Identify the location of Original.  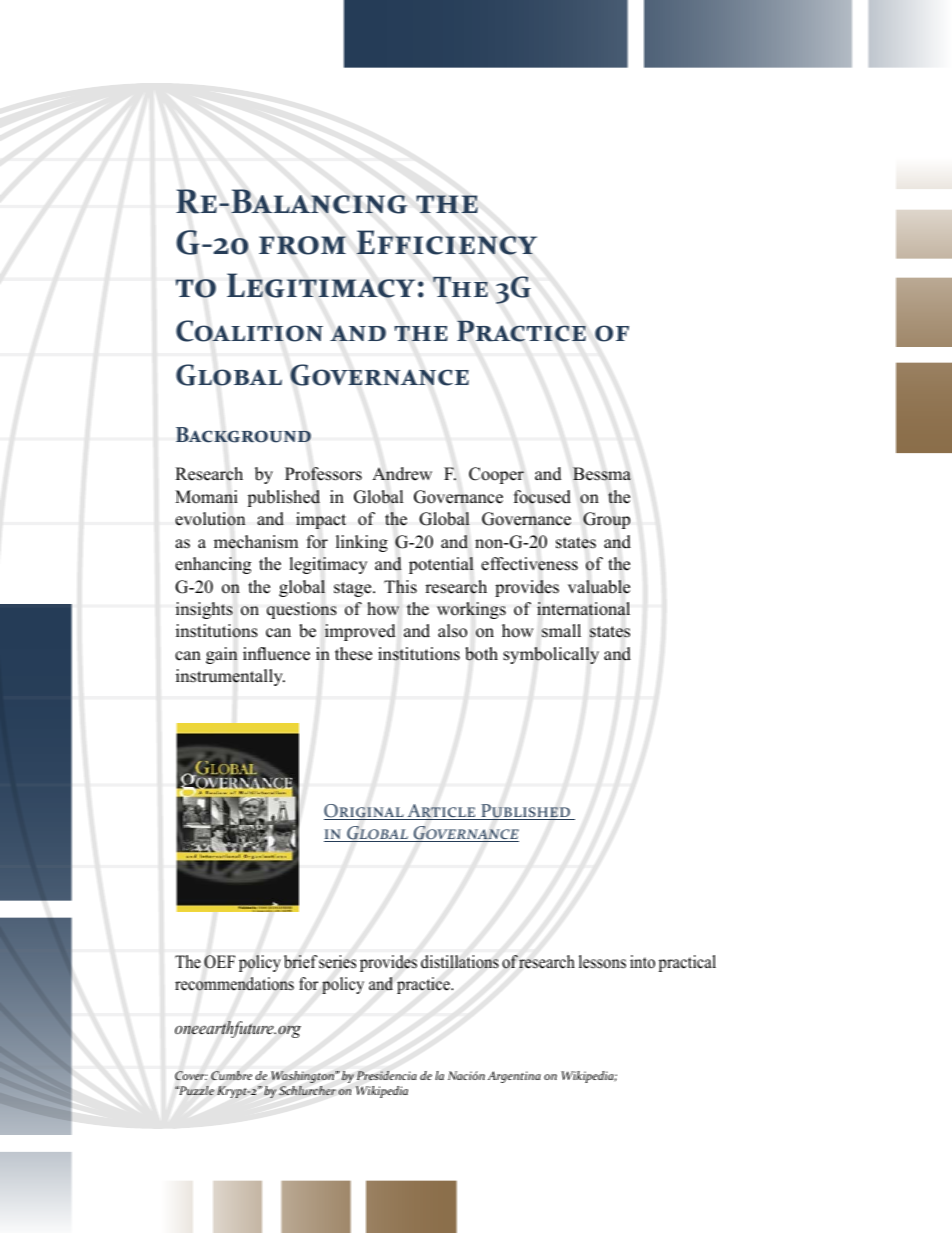
(365, 812).
